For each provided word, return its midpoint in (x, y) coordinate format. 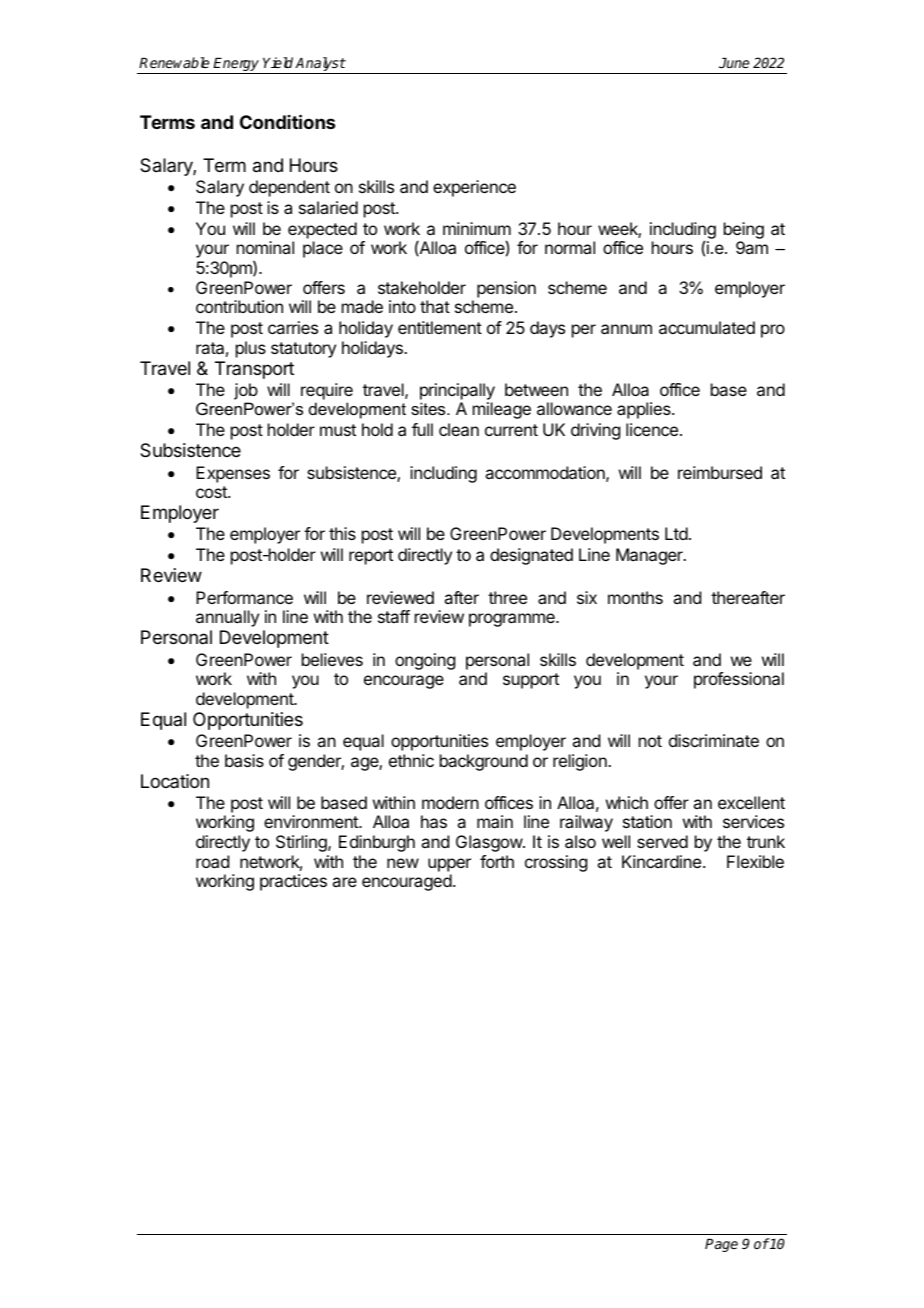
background (484, 762)
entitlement (440, 327)
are (344, 882)
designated (531, 556)
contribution (239, 306)
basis (244, 760)
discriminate (714, 740)
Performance (244, 597)
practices (293, 882)
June (734, 63)
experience (474, 188)
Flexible (755, 861)
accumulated (707, 327)
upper (449, 865)
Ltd (676, 533)
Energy (236, 66)
